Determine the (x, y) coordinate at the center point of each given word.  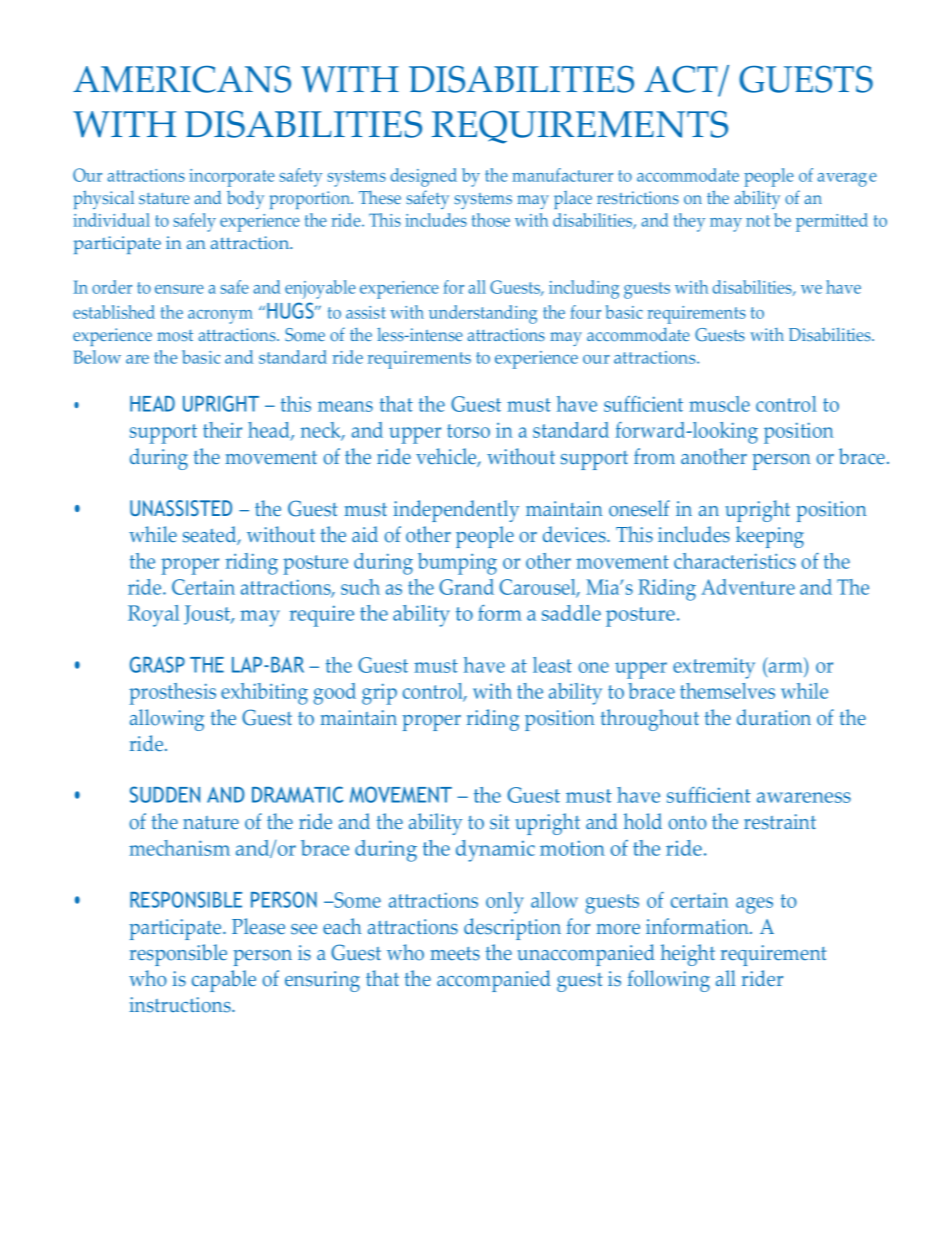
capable (224, 981)
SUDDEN (165, 794)
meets (455, 954)
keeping (770, 537)
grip (379, 694)
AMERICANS (182, 79)
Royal (153, 616)
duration (774, 717)
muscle (719, 404)
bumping (457, 564)
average (847, 180)
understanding (483, 314)
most (175, 336)
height (688, 955)
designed (424, 177)
